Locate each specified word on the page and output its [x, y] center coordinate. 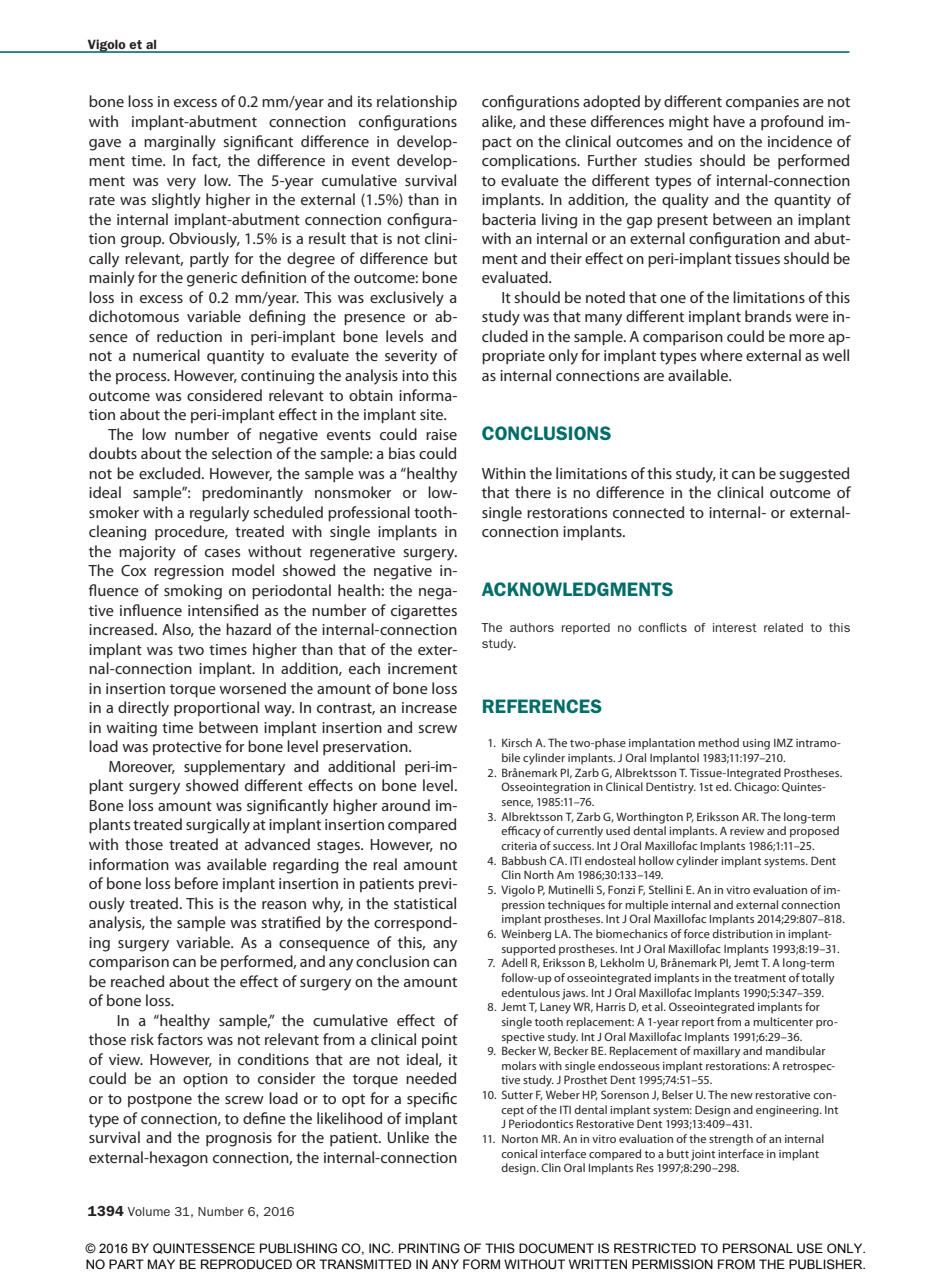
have [729, 121]
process [142, 378]
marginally [180, 143]
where [721, 355]
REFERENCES [542, 706]
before [196, 883]
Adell [514, 962]
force [697, 933]
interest [735, 627]
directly [143, 709]
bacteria [509, 219]
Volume [149, 1211]
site [433, 414]
